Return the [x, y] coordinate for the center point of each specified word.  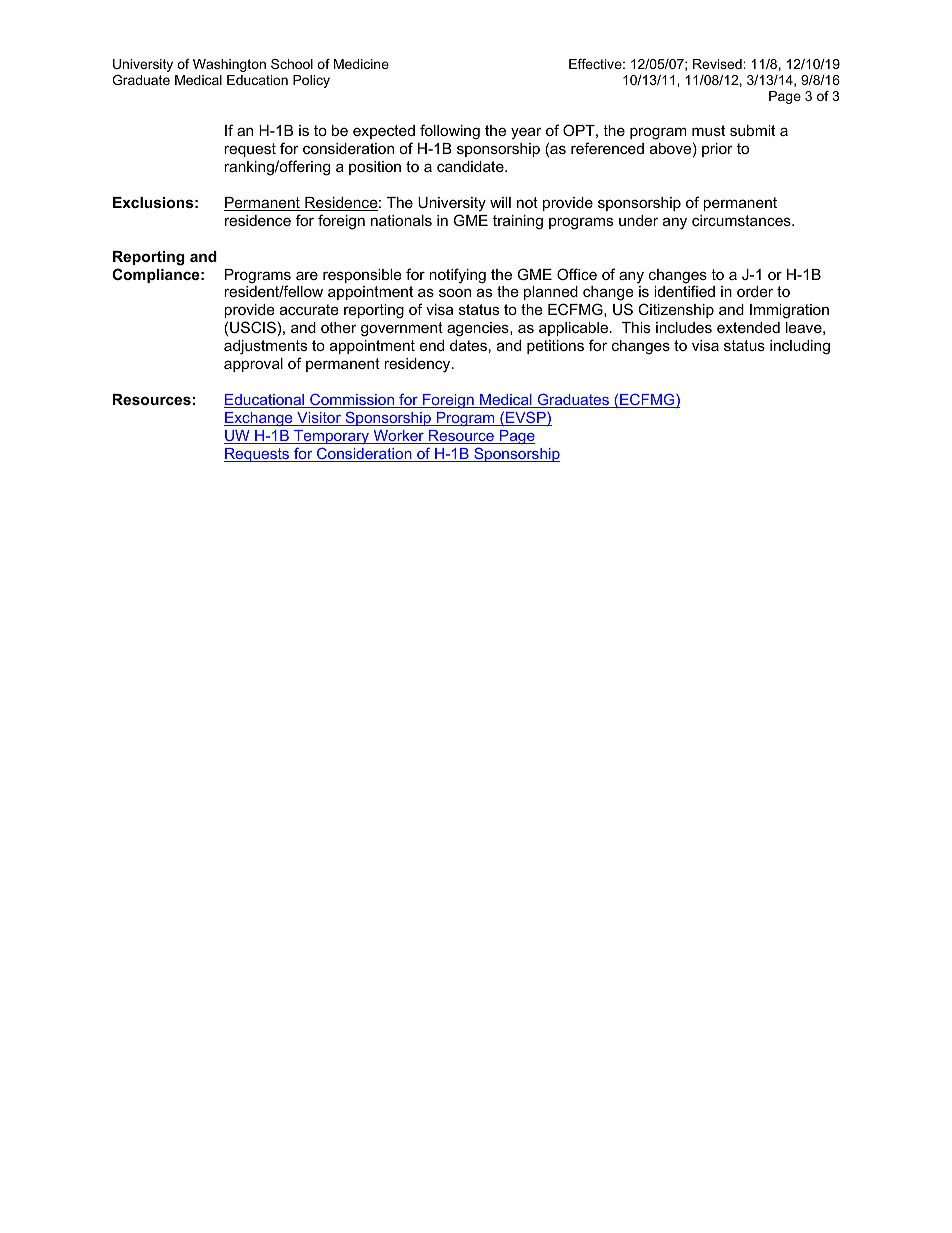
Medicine [361, 64]
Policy [311, 81]
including [800, 347]
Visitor [319, 419]
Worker [398, 437]
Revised [718, 64]
